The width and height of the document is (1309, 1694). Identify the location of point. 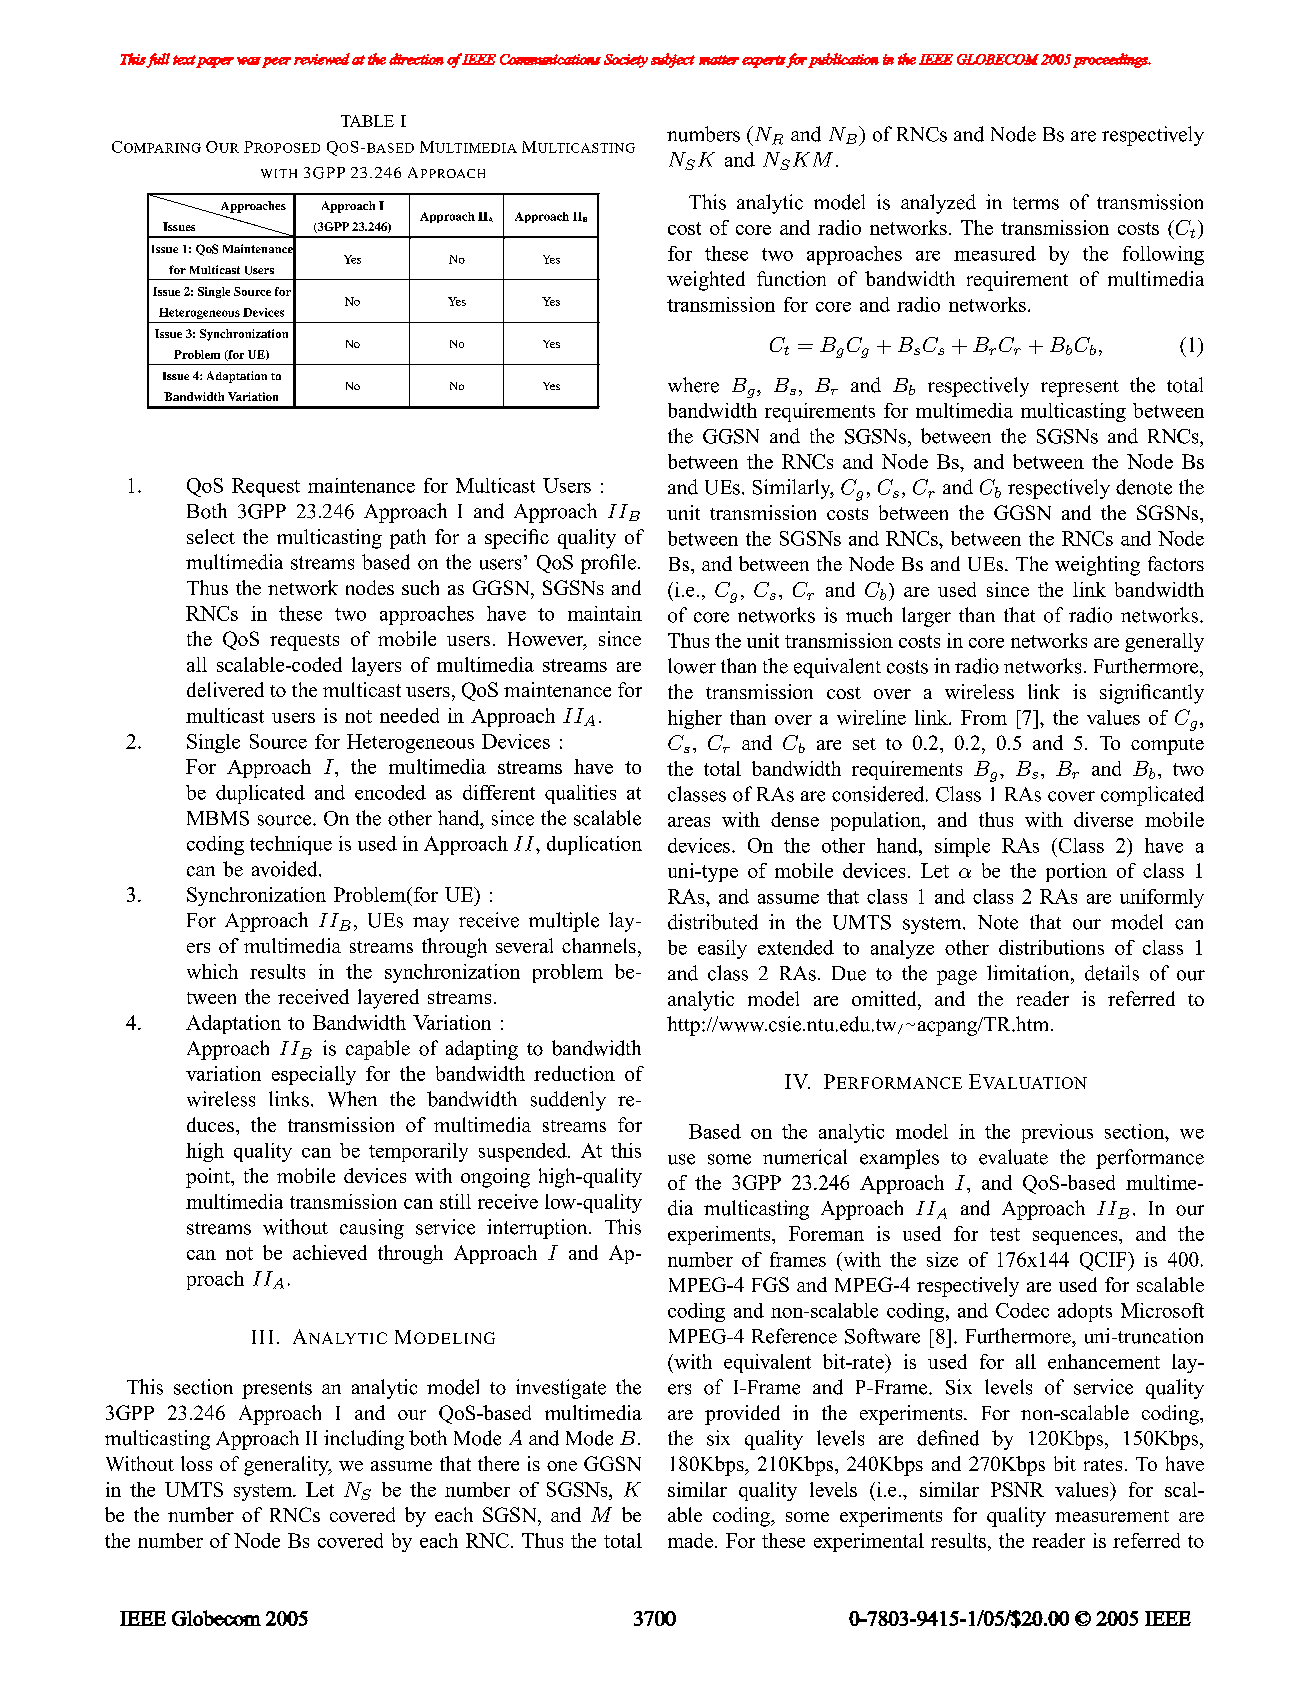
(209, 1178).
